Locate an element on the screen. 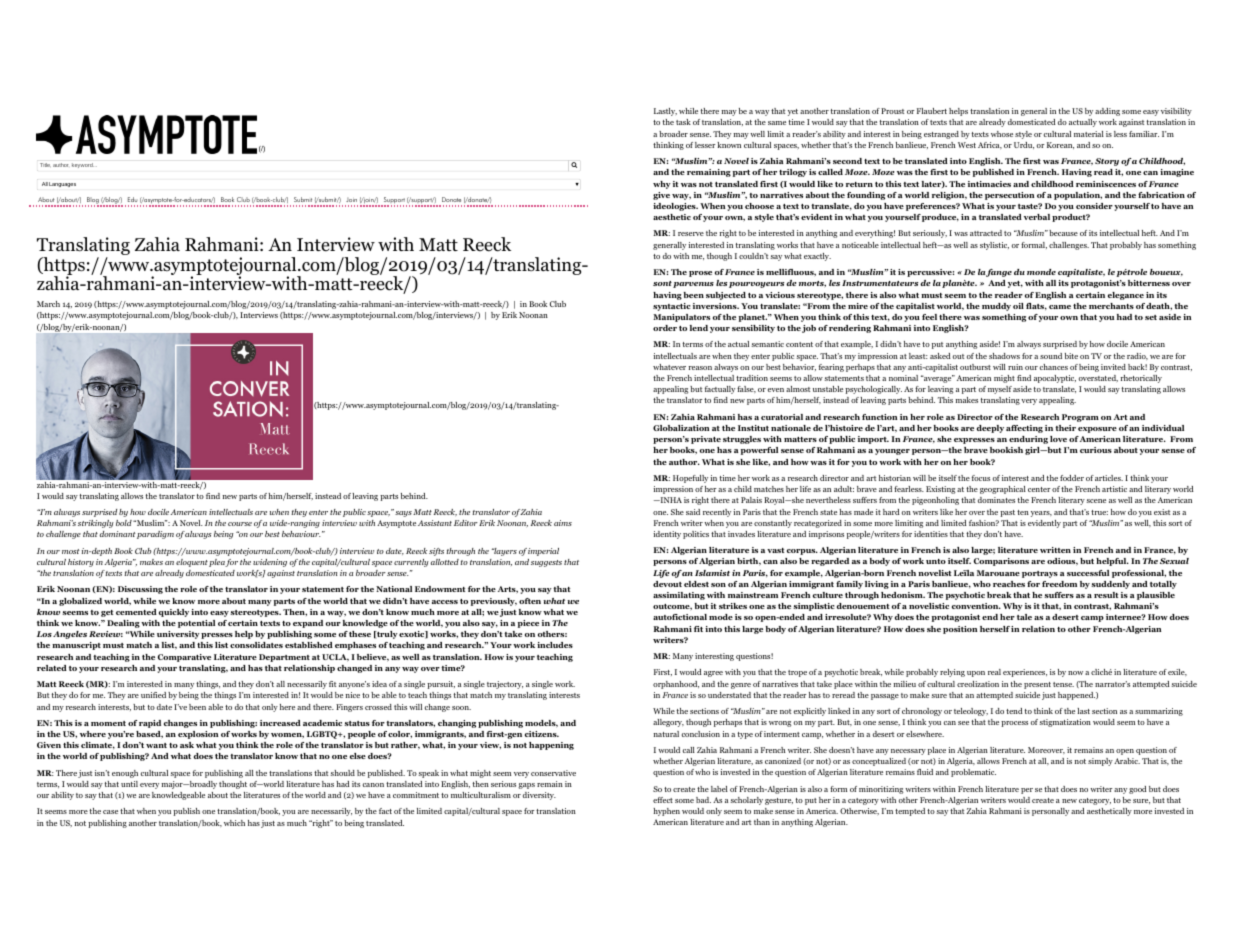 The height and width of the screenshot is (952, 1233). keyword is located at coordinates (83, 165).
